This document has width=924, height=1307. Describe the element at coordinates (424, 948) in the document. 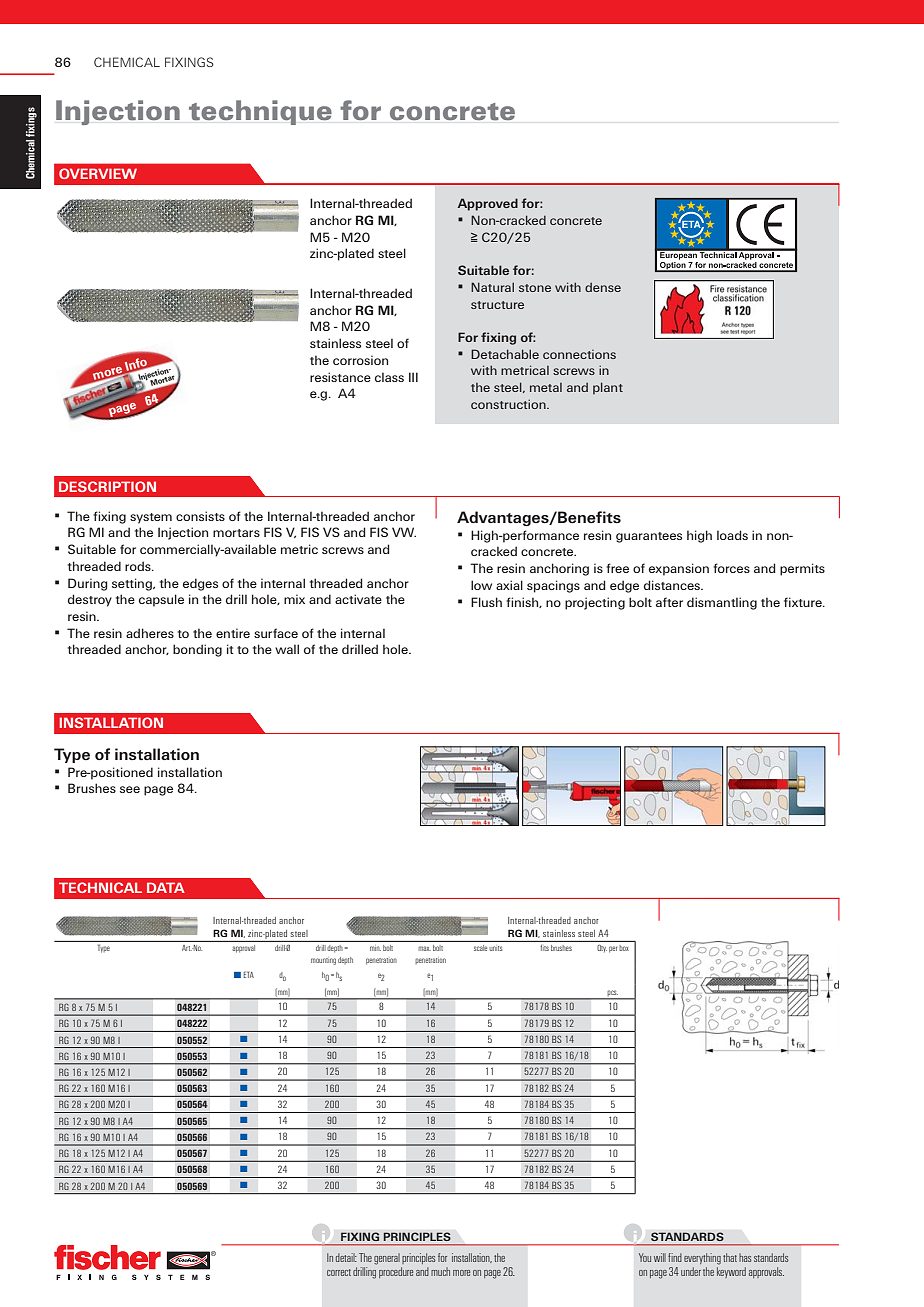

I see `max` at that location.
